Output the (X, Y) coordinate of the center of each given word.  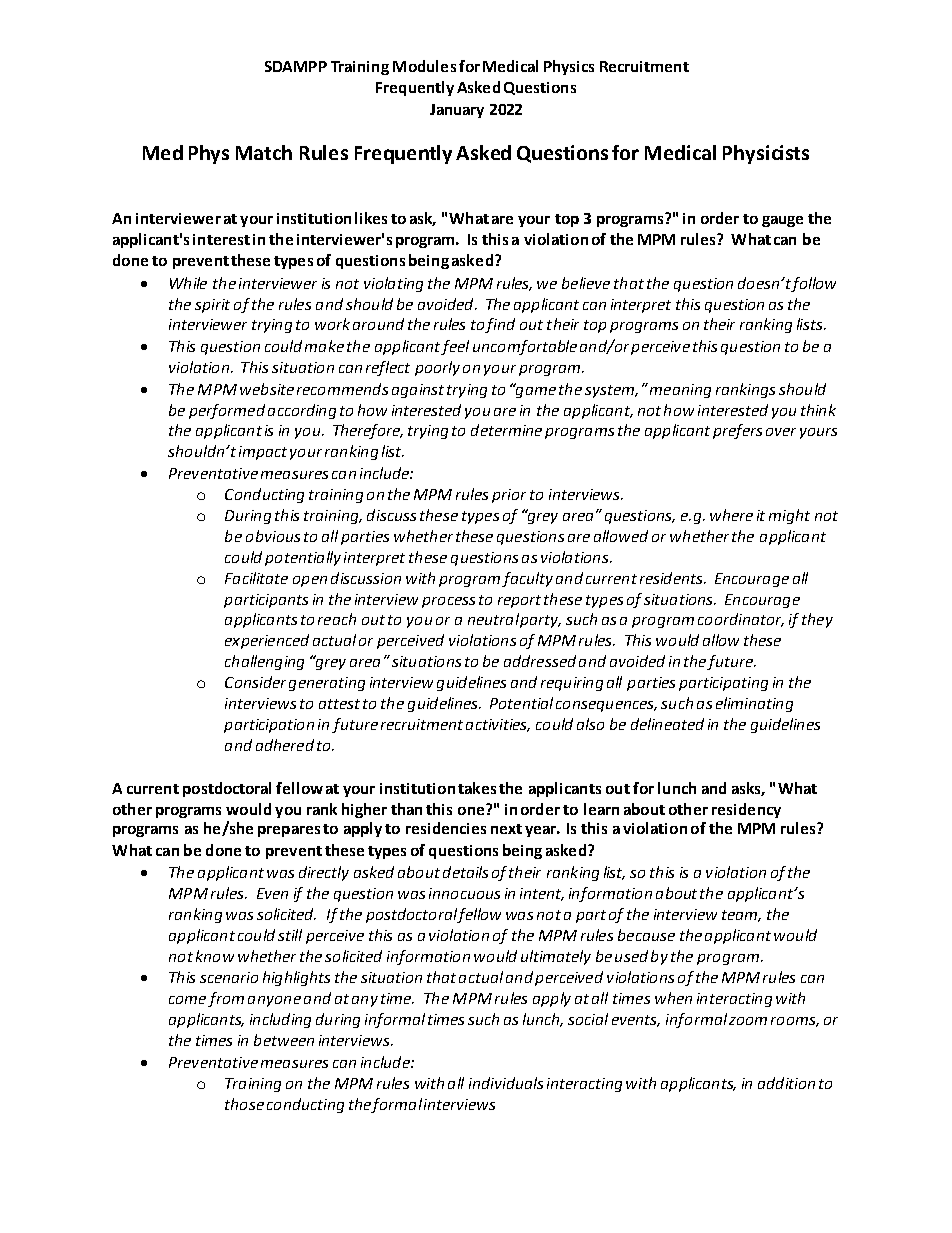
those (244, 1104)
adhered (285, 745)
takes (477, 788)
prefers (737, 431)
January (457, 111)
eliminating (754, 704)
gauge (782, 221)
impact (263, 453)
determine (506, 430)
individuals (506, 1083)
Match (264, 152)
